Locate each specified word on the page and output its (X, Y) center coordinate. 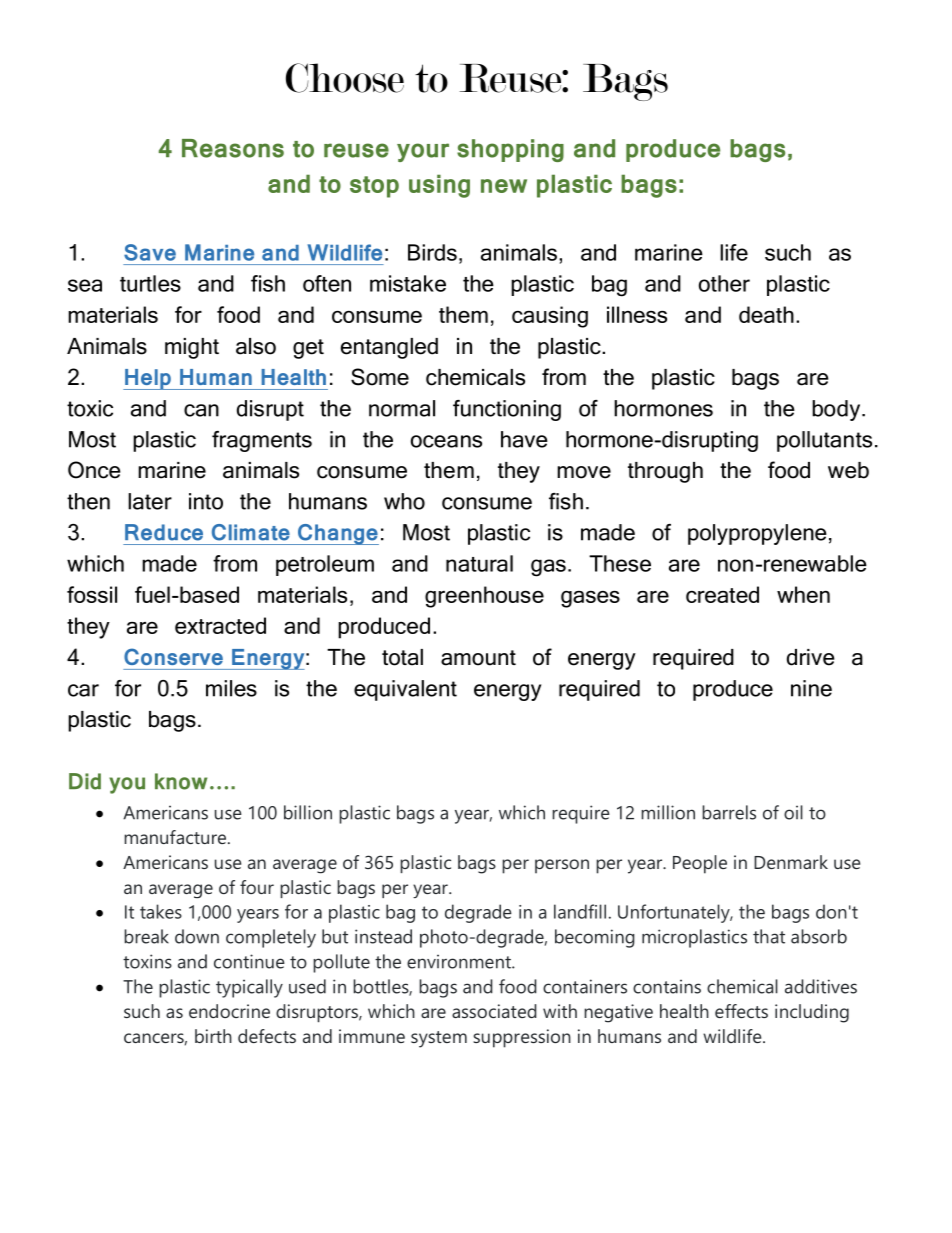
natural (479, 563)
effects (741, 1011)
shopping (510, 150)
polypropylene (757, 534)
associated (494, 1011)
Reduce (164, 532)
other (724, 283)
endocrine (229, 1011)
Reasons (233, 148)
